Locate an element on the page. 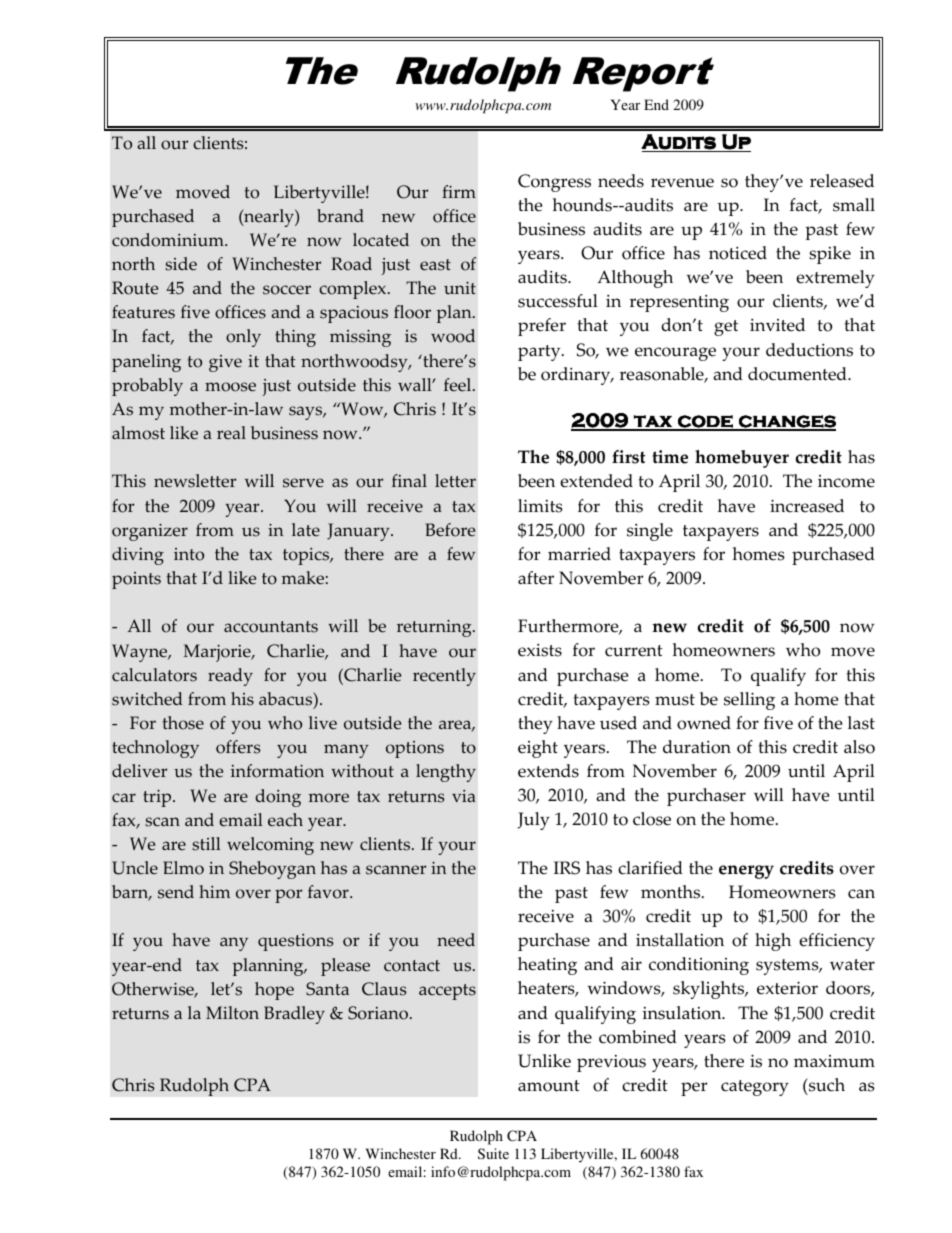 This image has width=952, height=1233. firm is located at coordinates (459, 191).
